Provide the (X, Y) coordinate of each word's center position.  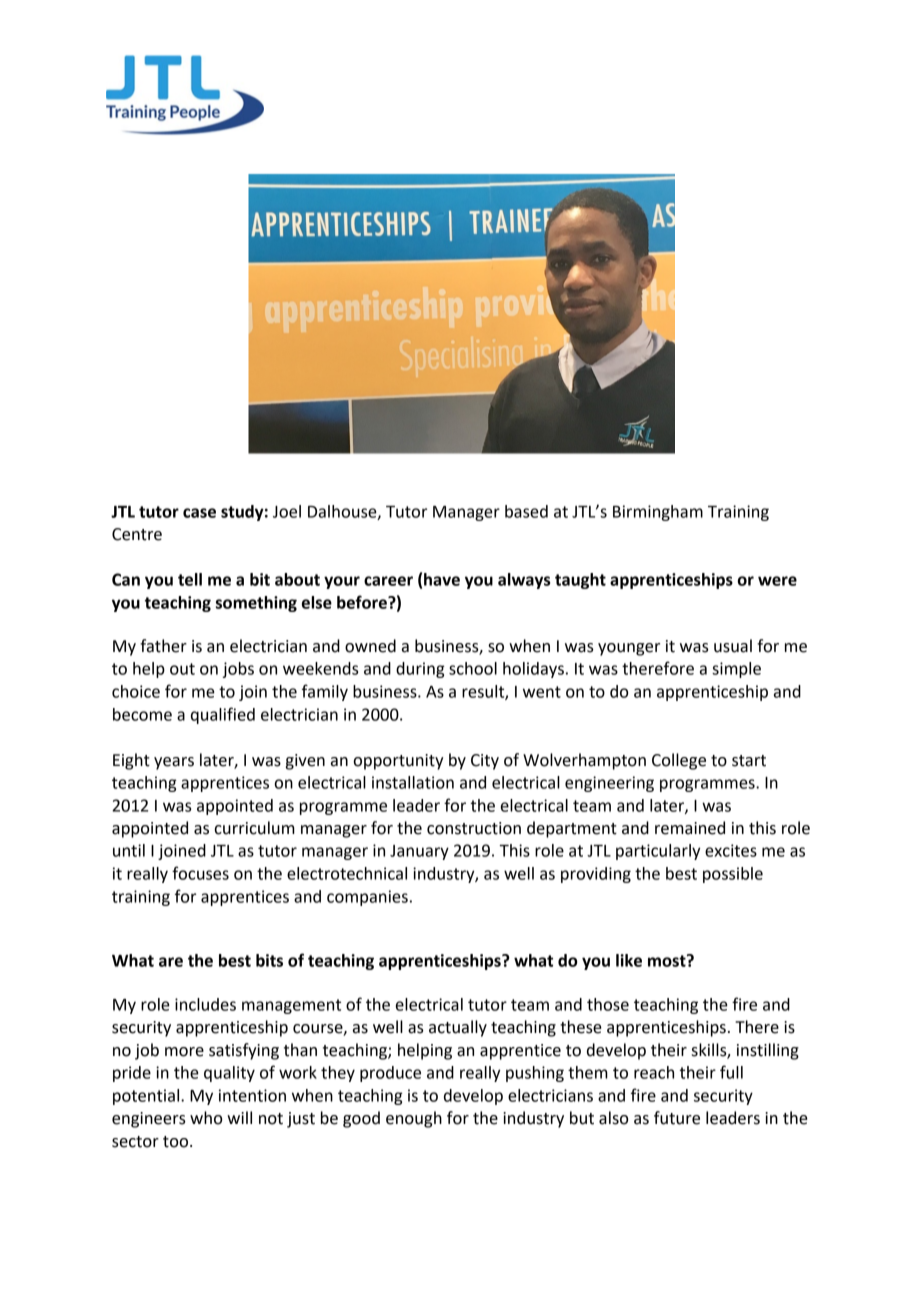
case (199, 513)
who (206, 1118)
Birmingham (658, 513)
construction (474, 828)
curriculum (254, 828)
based (526, 511)
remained (690, 828)
